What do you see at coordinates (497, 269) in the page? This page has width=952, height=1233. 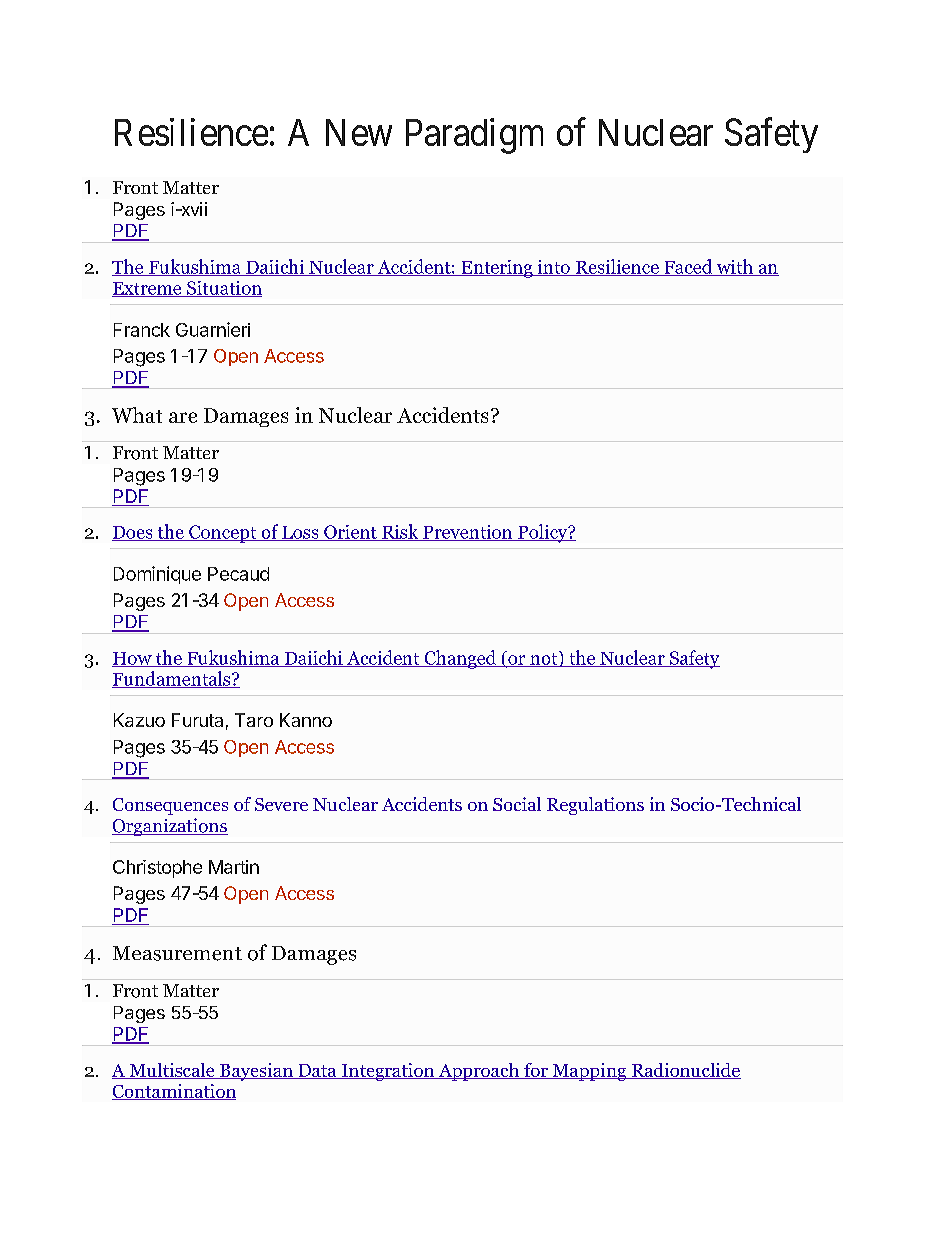 I see `Entering` at bounding box center [497, 269].
